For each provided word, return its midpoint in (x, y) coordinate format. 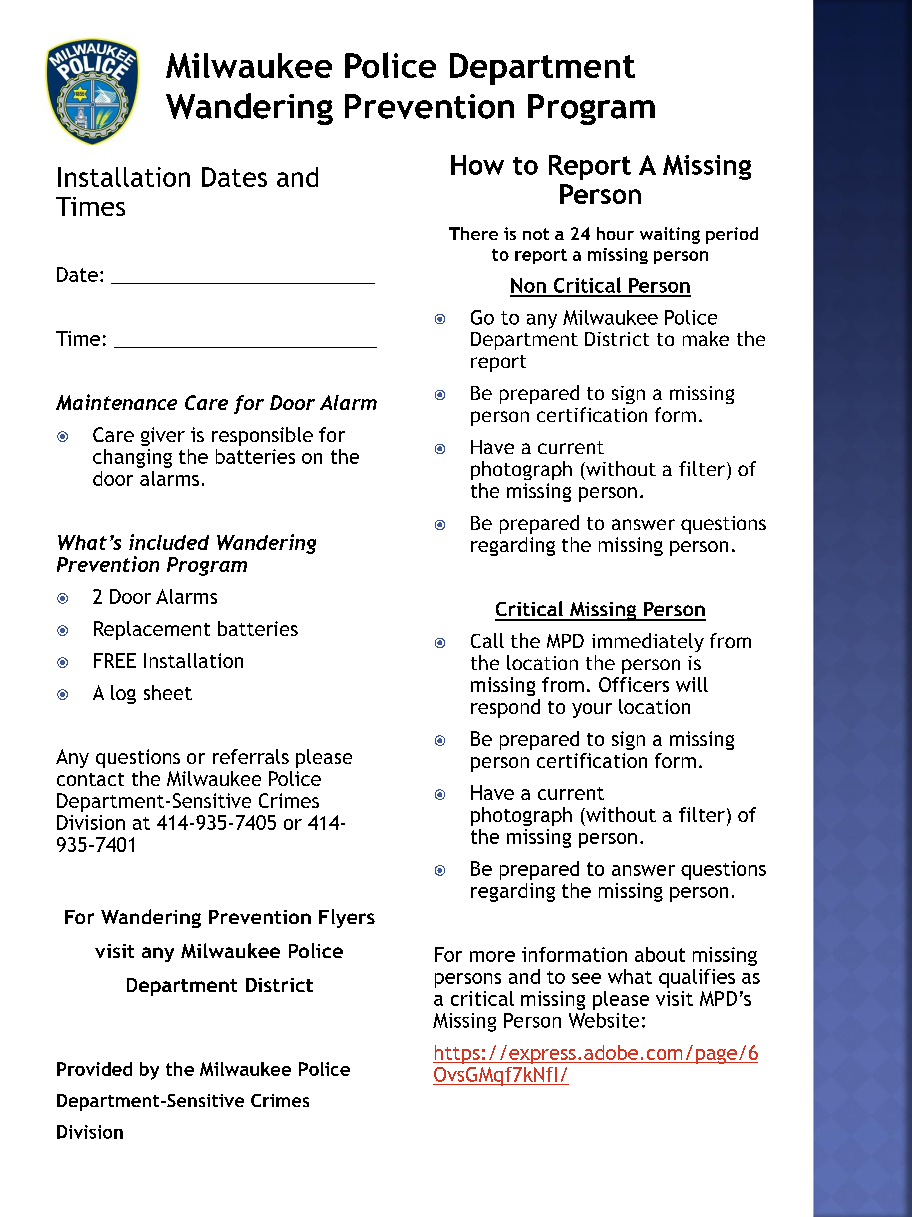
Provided (94, 1069)
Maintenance (116, 402)
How (477, 165)
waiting (670, 235)
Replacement (152, 630)
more (492, 956)
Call (487, 640)
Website (604, 1020)
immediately (648, 642)
